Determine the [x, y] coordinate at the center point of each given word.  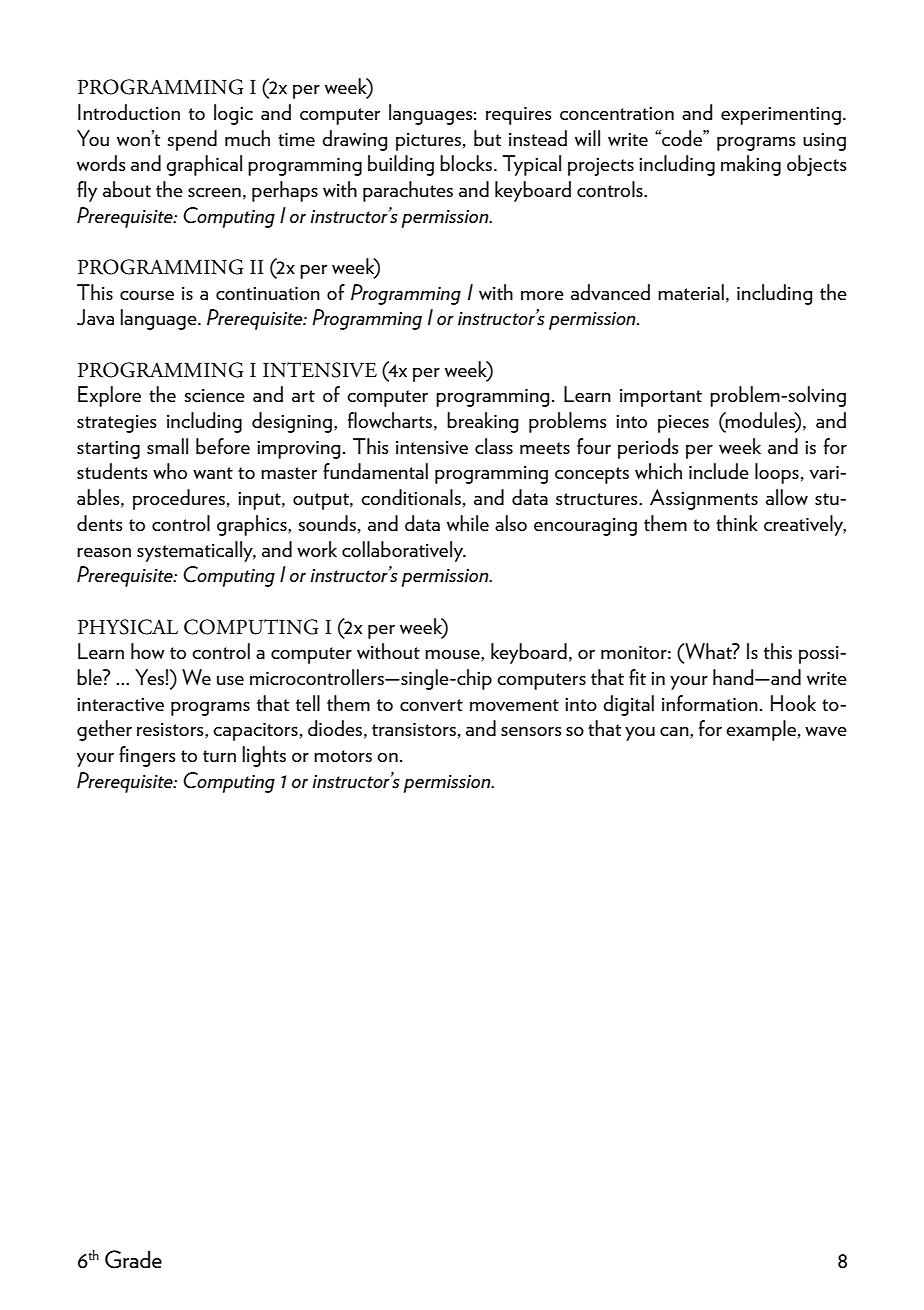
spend [192, 140]
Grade [133, 1259]
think [737, 523]
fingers [147, 756]
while [468, 523]
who [170, 471]
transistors [414, 729]
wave [826, 731]
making [751, 165]
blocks [466, 163]
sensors [531, 731]
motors [343, 756]
